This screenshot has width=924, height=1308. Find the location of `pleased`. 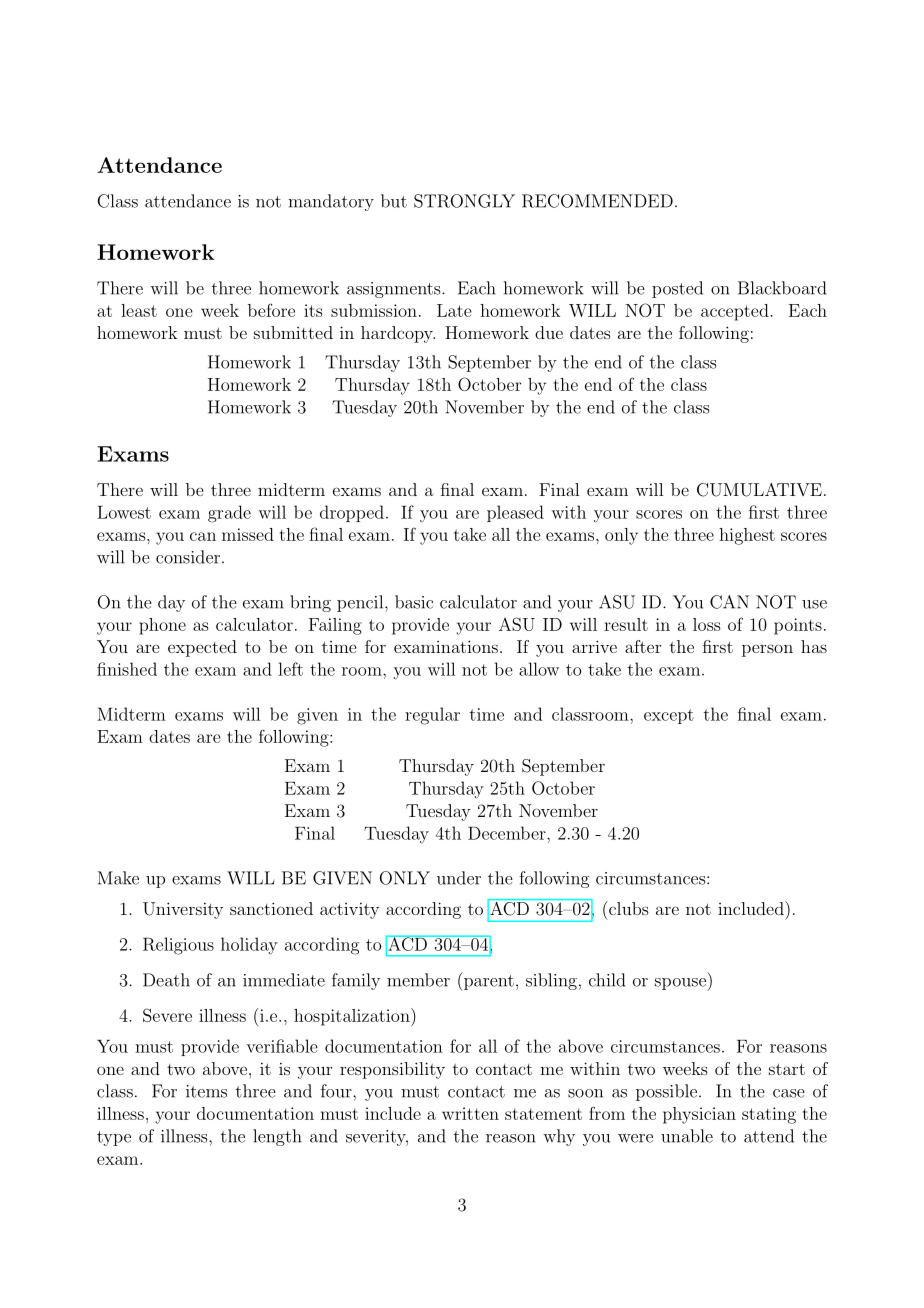

pleased is located at coordinates (515, 513).
